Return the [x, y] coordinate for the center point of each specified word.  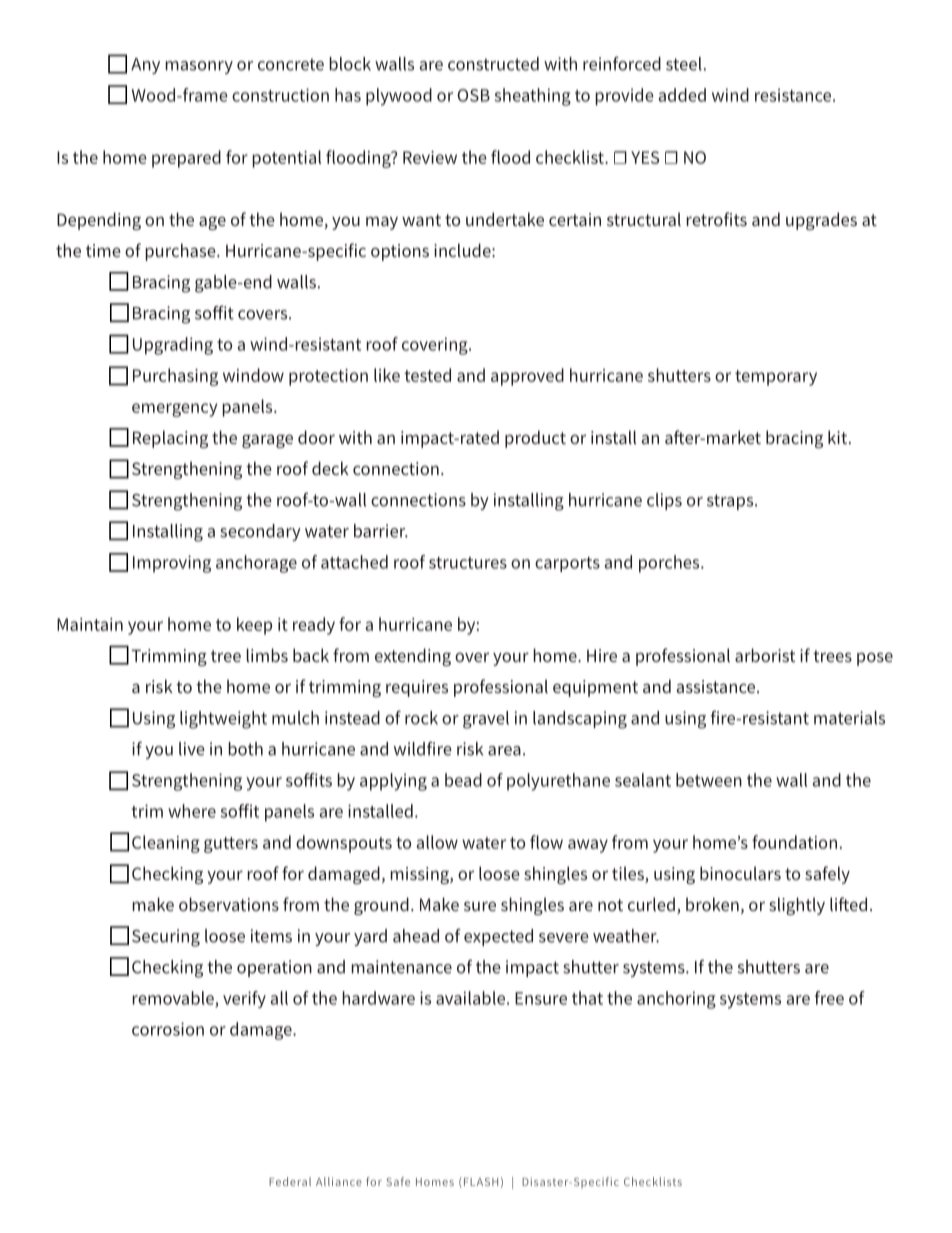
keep [254, 626]
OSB [473, 95]
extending [413, 657]
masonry [199, 67]
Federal [290, 1181]
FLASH [479, 1182]
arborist [765, 655]
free [829, 998]
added [682, 95]
